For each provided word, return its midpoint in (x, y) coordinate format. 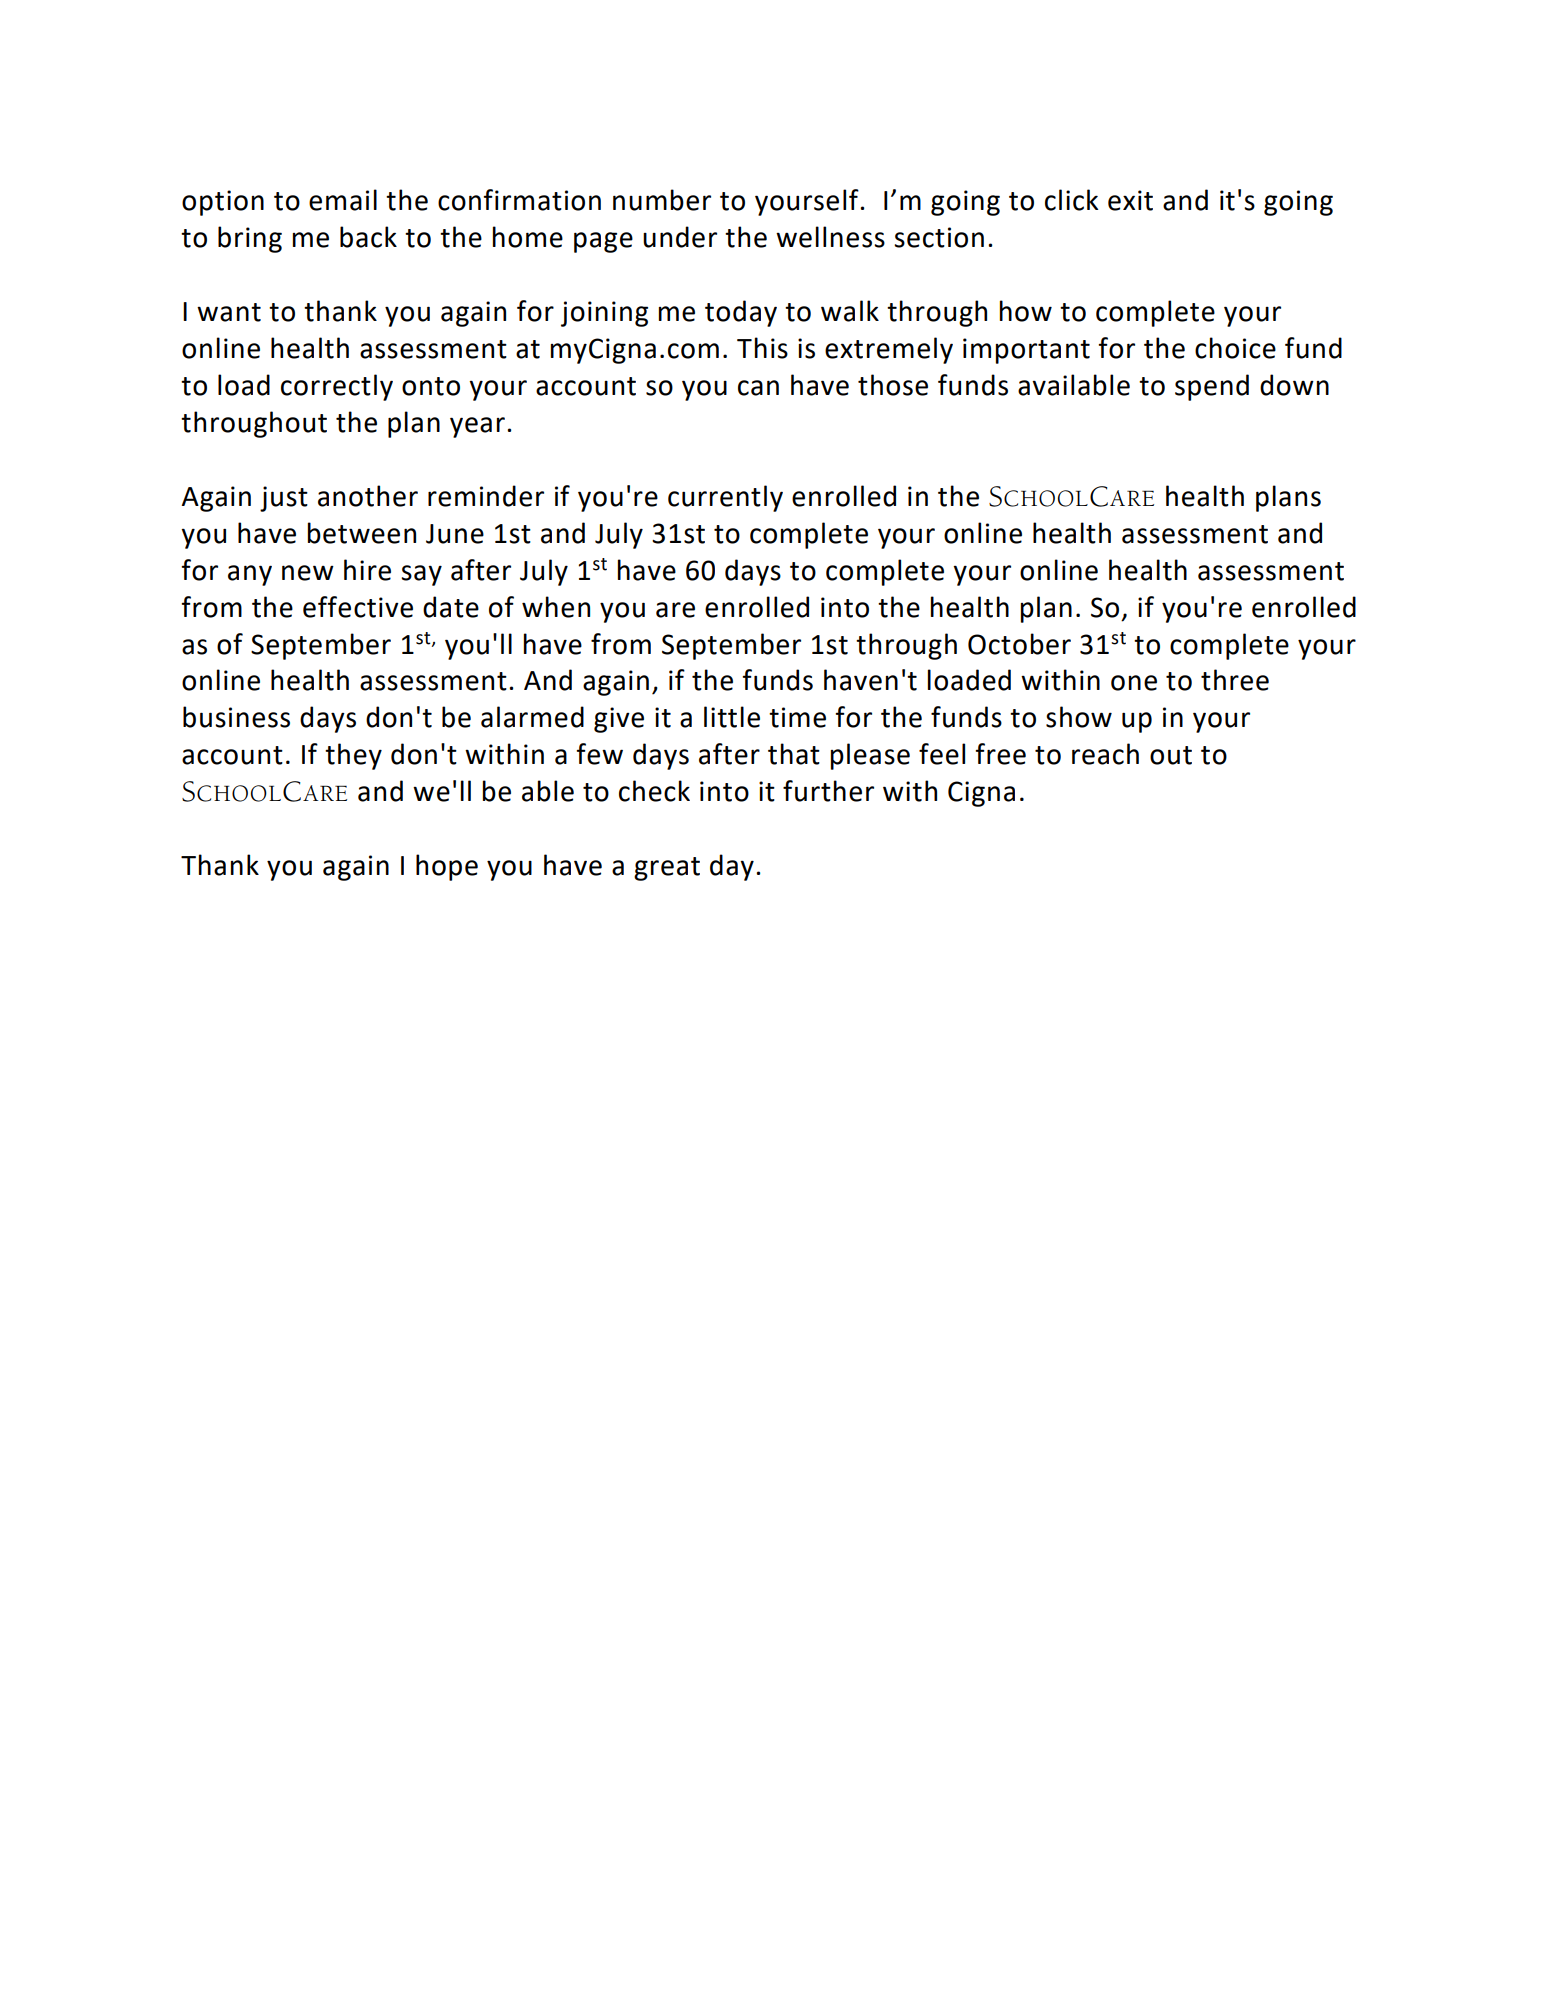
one (1134, 683)
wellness (830, 237)
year (477, 427)
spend (1212, 387)
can (758, 388)
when (556, 607)
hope (447, 867)
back (368, 237)
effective (358, 607)
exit (1130, 200)
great (667, 869)
